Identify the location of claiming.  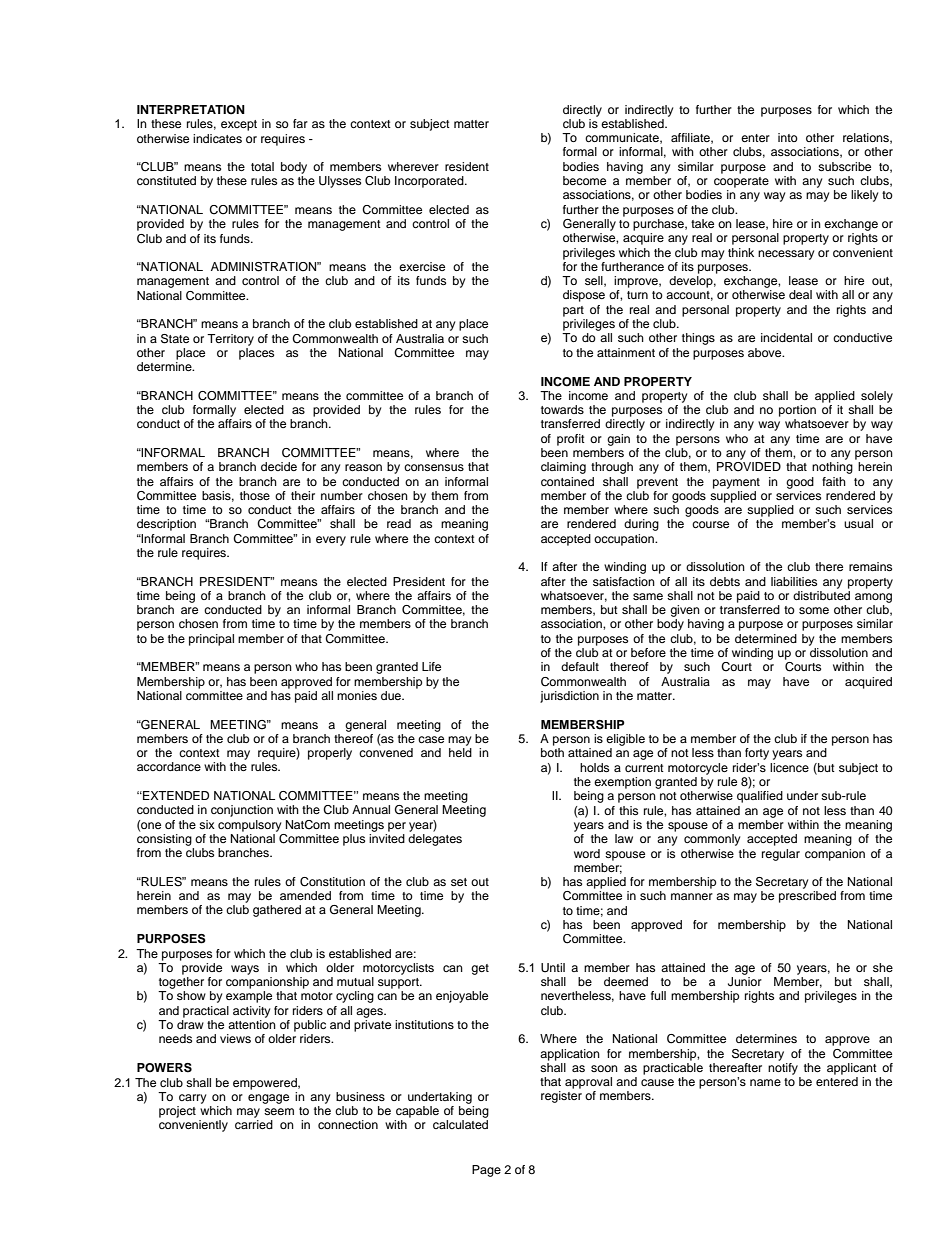
(563, 468).
